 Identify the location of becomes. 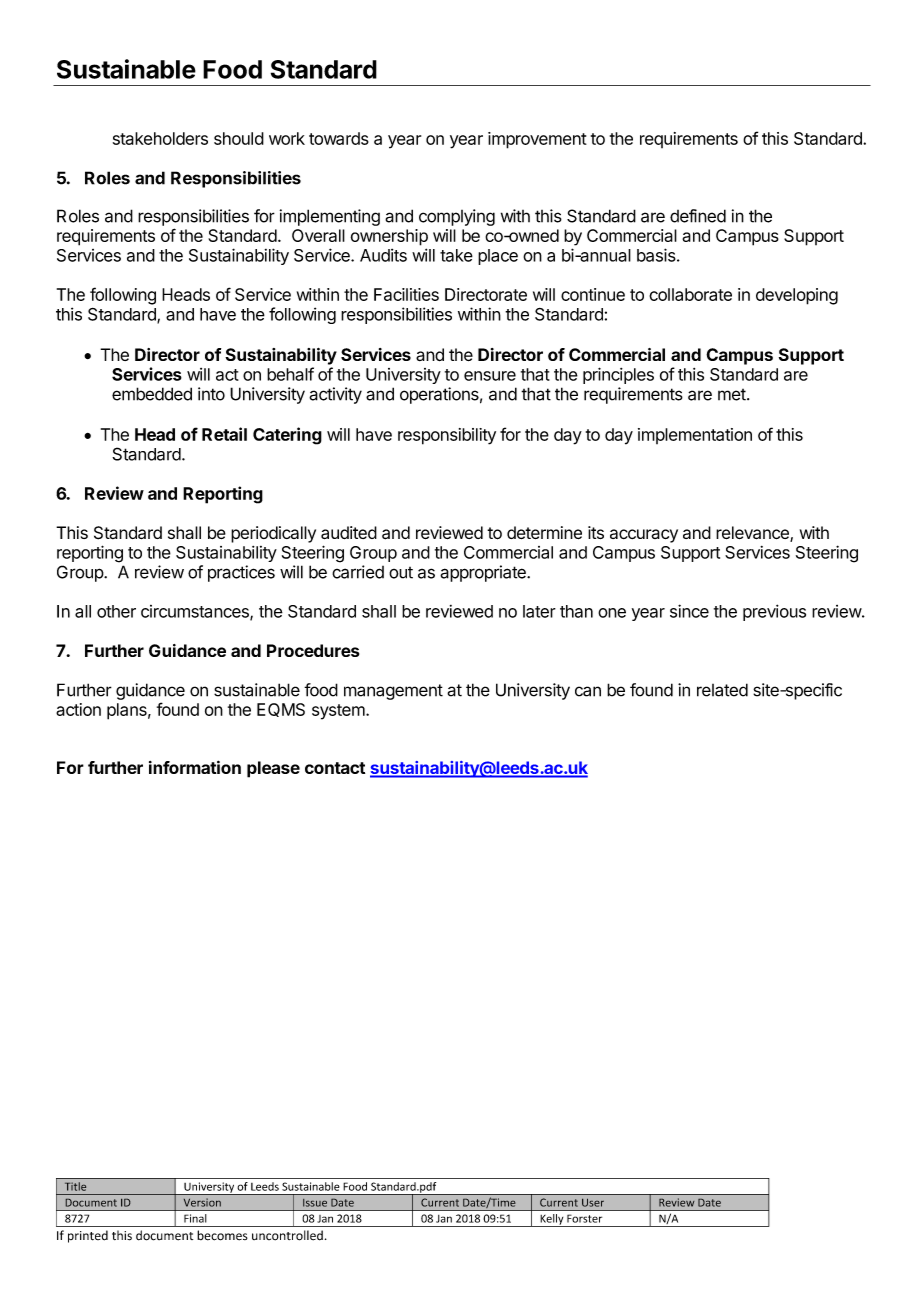
(222, 1235).
